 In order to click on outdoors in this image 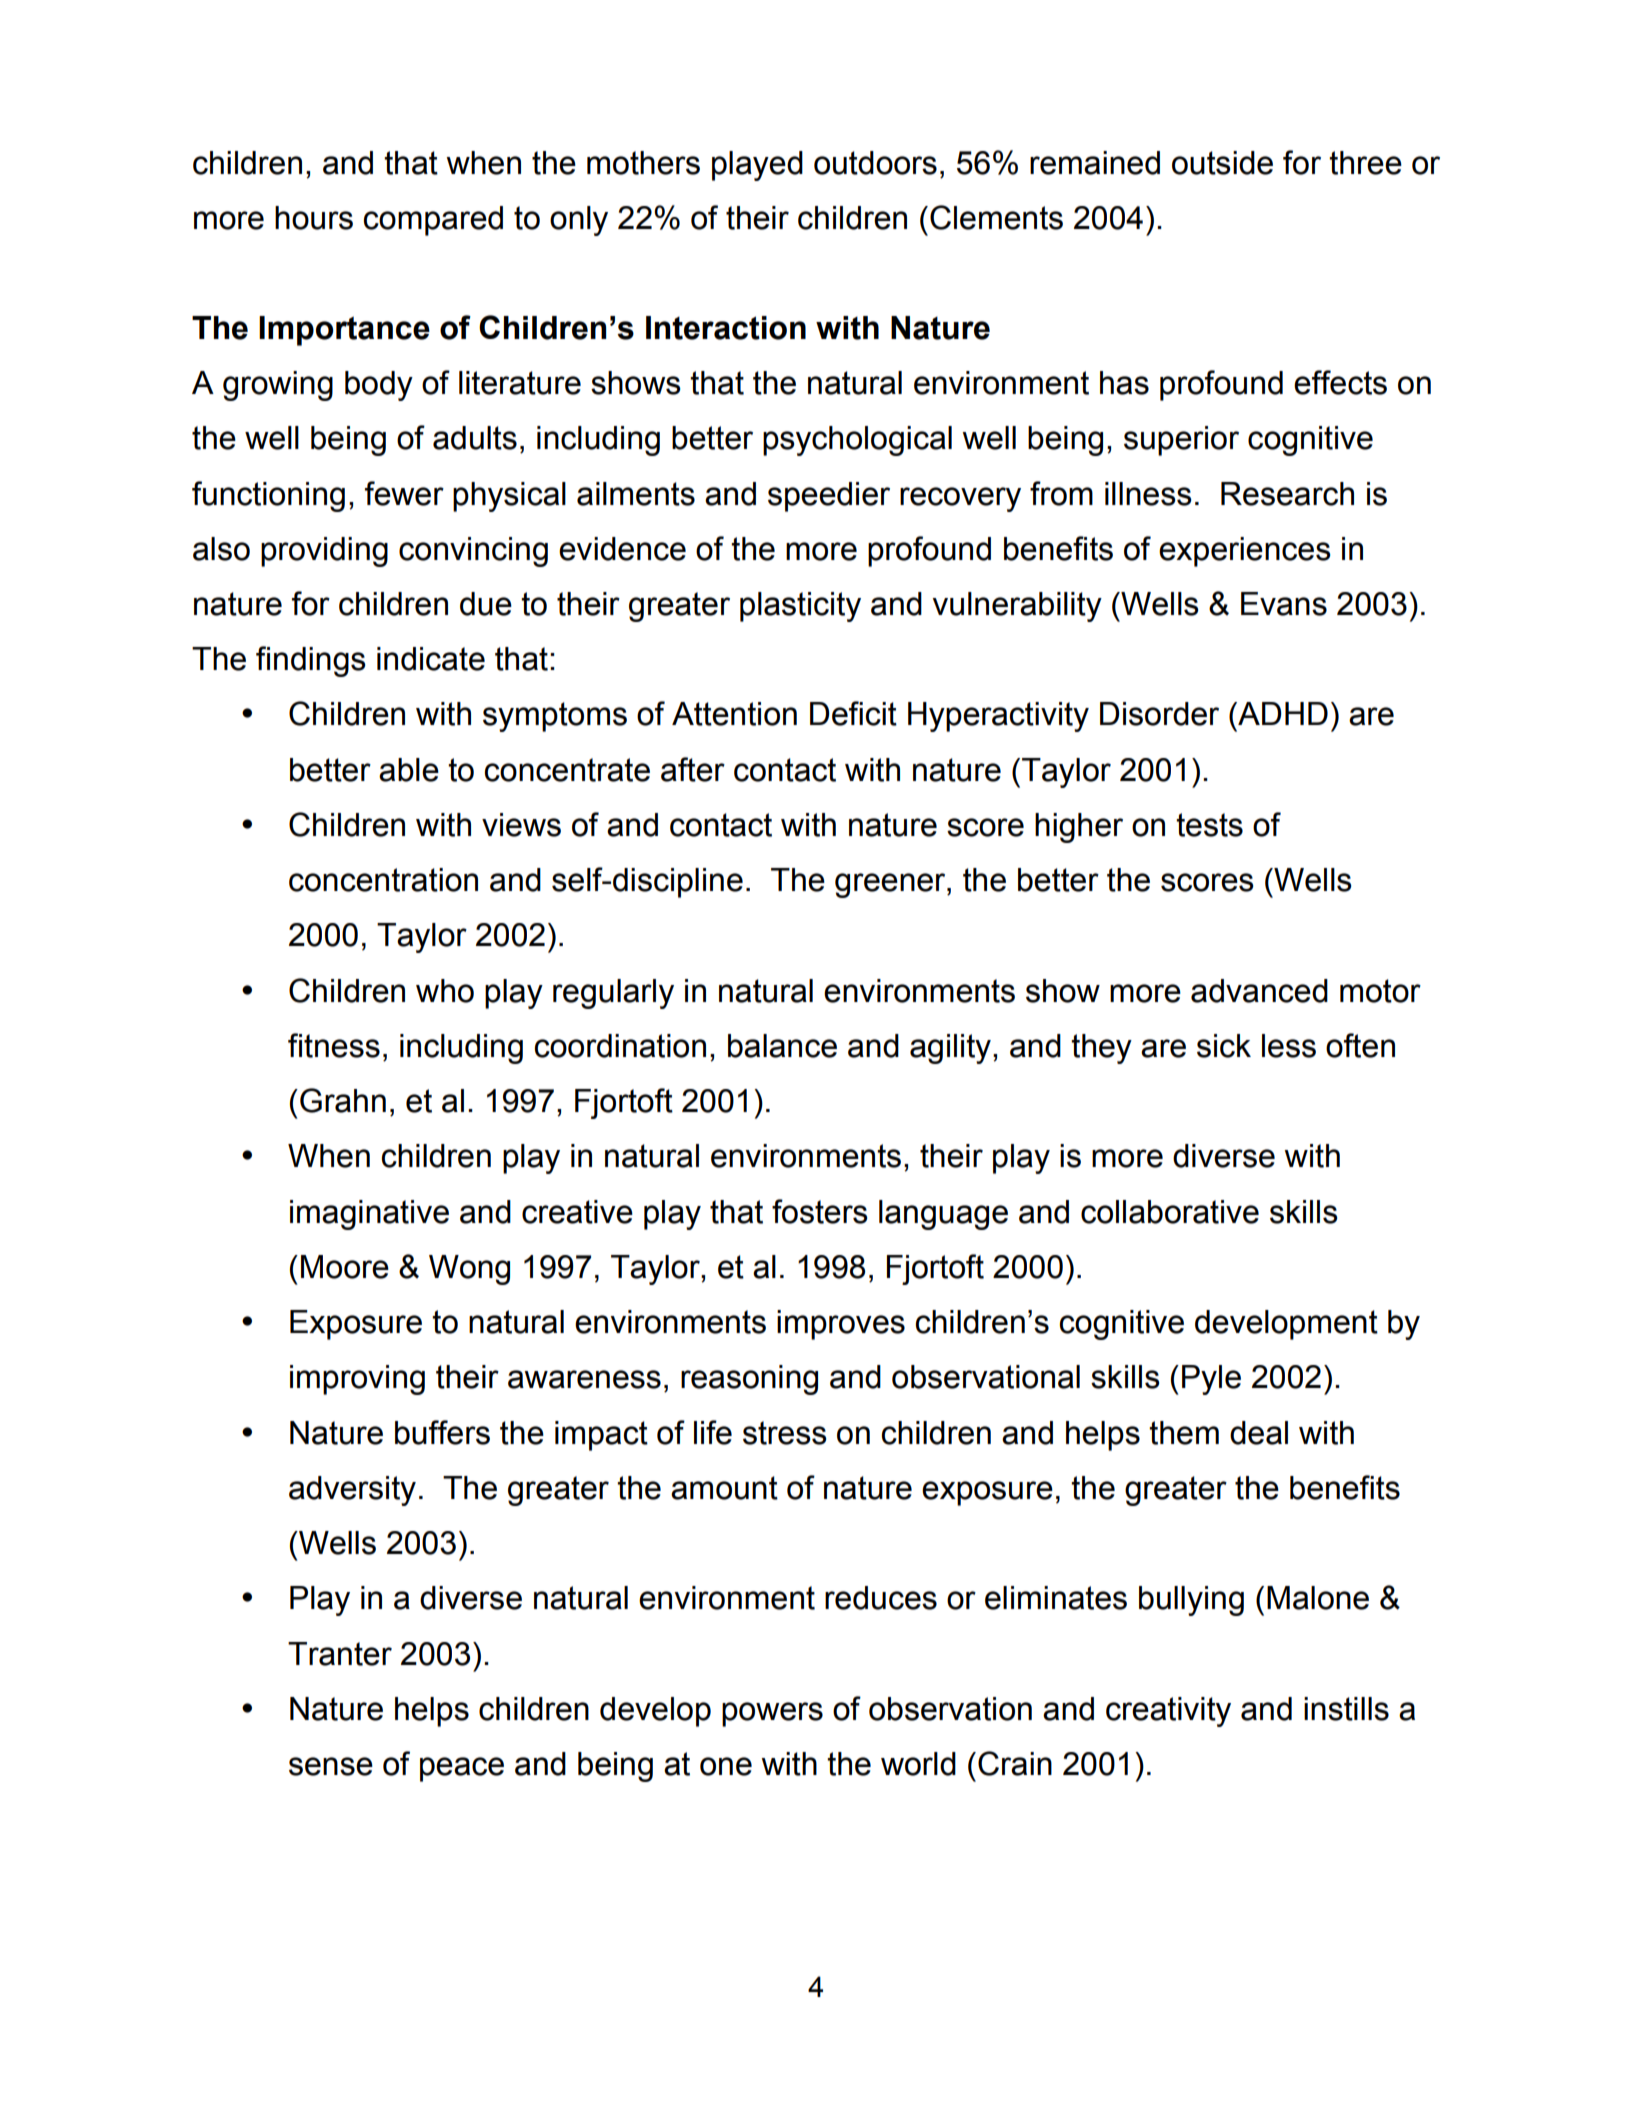, I will do `click(875, 163)`.
